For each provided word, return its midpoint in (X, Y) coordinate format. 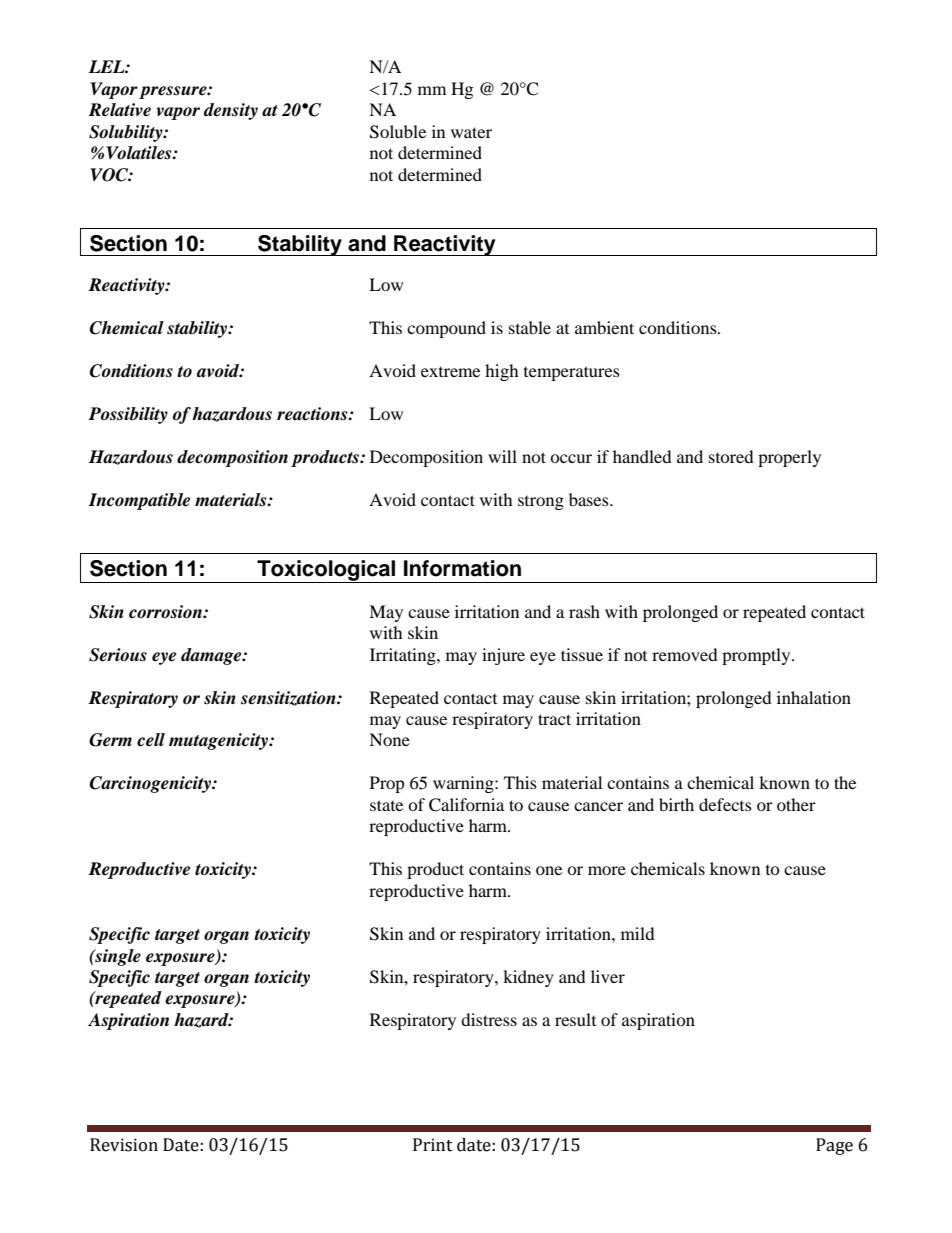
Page (834, 1146)
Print (433, 1145)
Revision (124, 1145)
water (471, 132)
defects (725, 804)
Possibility (128, 415)
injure (503, 656)
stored (731, 456)
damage (212, 656)
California (466, 805)
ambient (604, 327)
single (117, 957)
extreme (450, 372)
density (231, 111)
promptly (757, 656)
